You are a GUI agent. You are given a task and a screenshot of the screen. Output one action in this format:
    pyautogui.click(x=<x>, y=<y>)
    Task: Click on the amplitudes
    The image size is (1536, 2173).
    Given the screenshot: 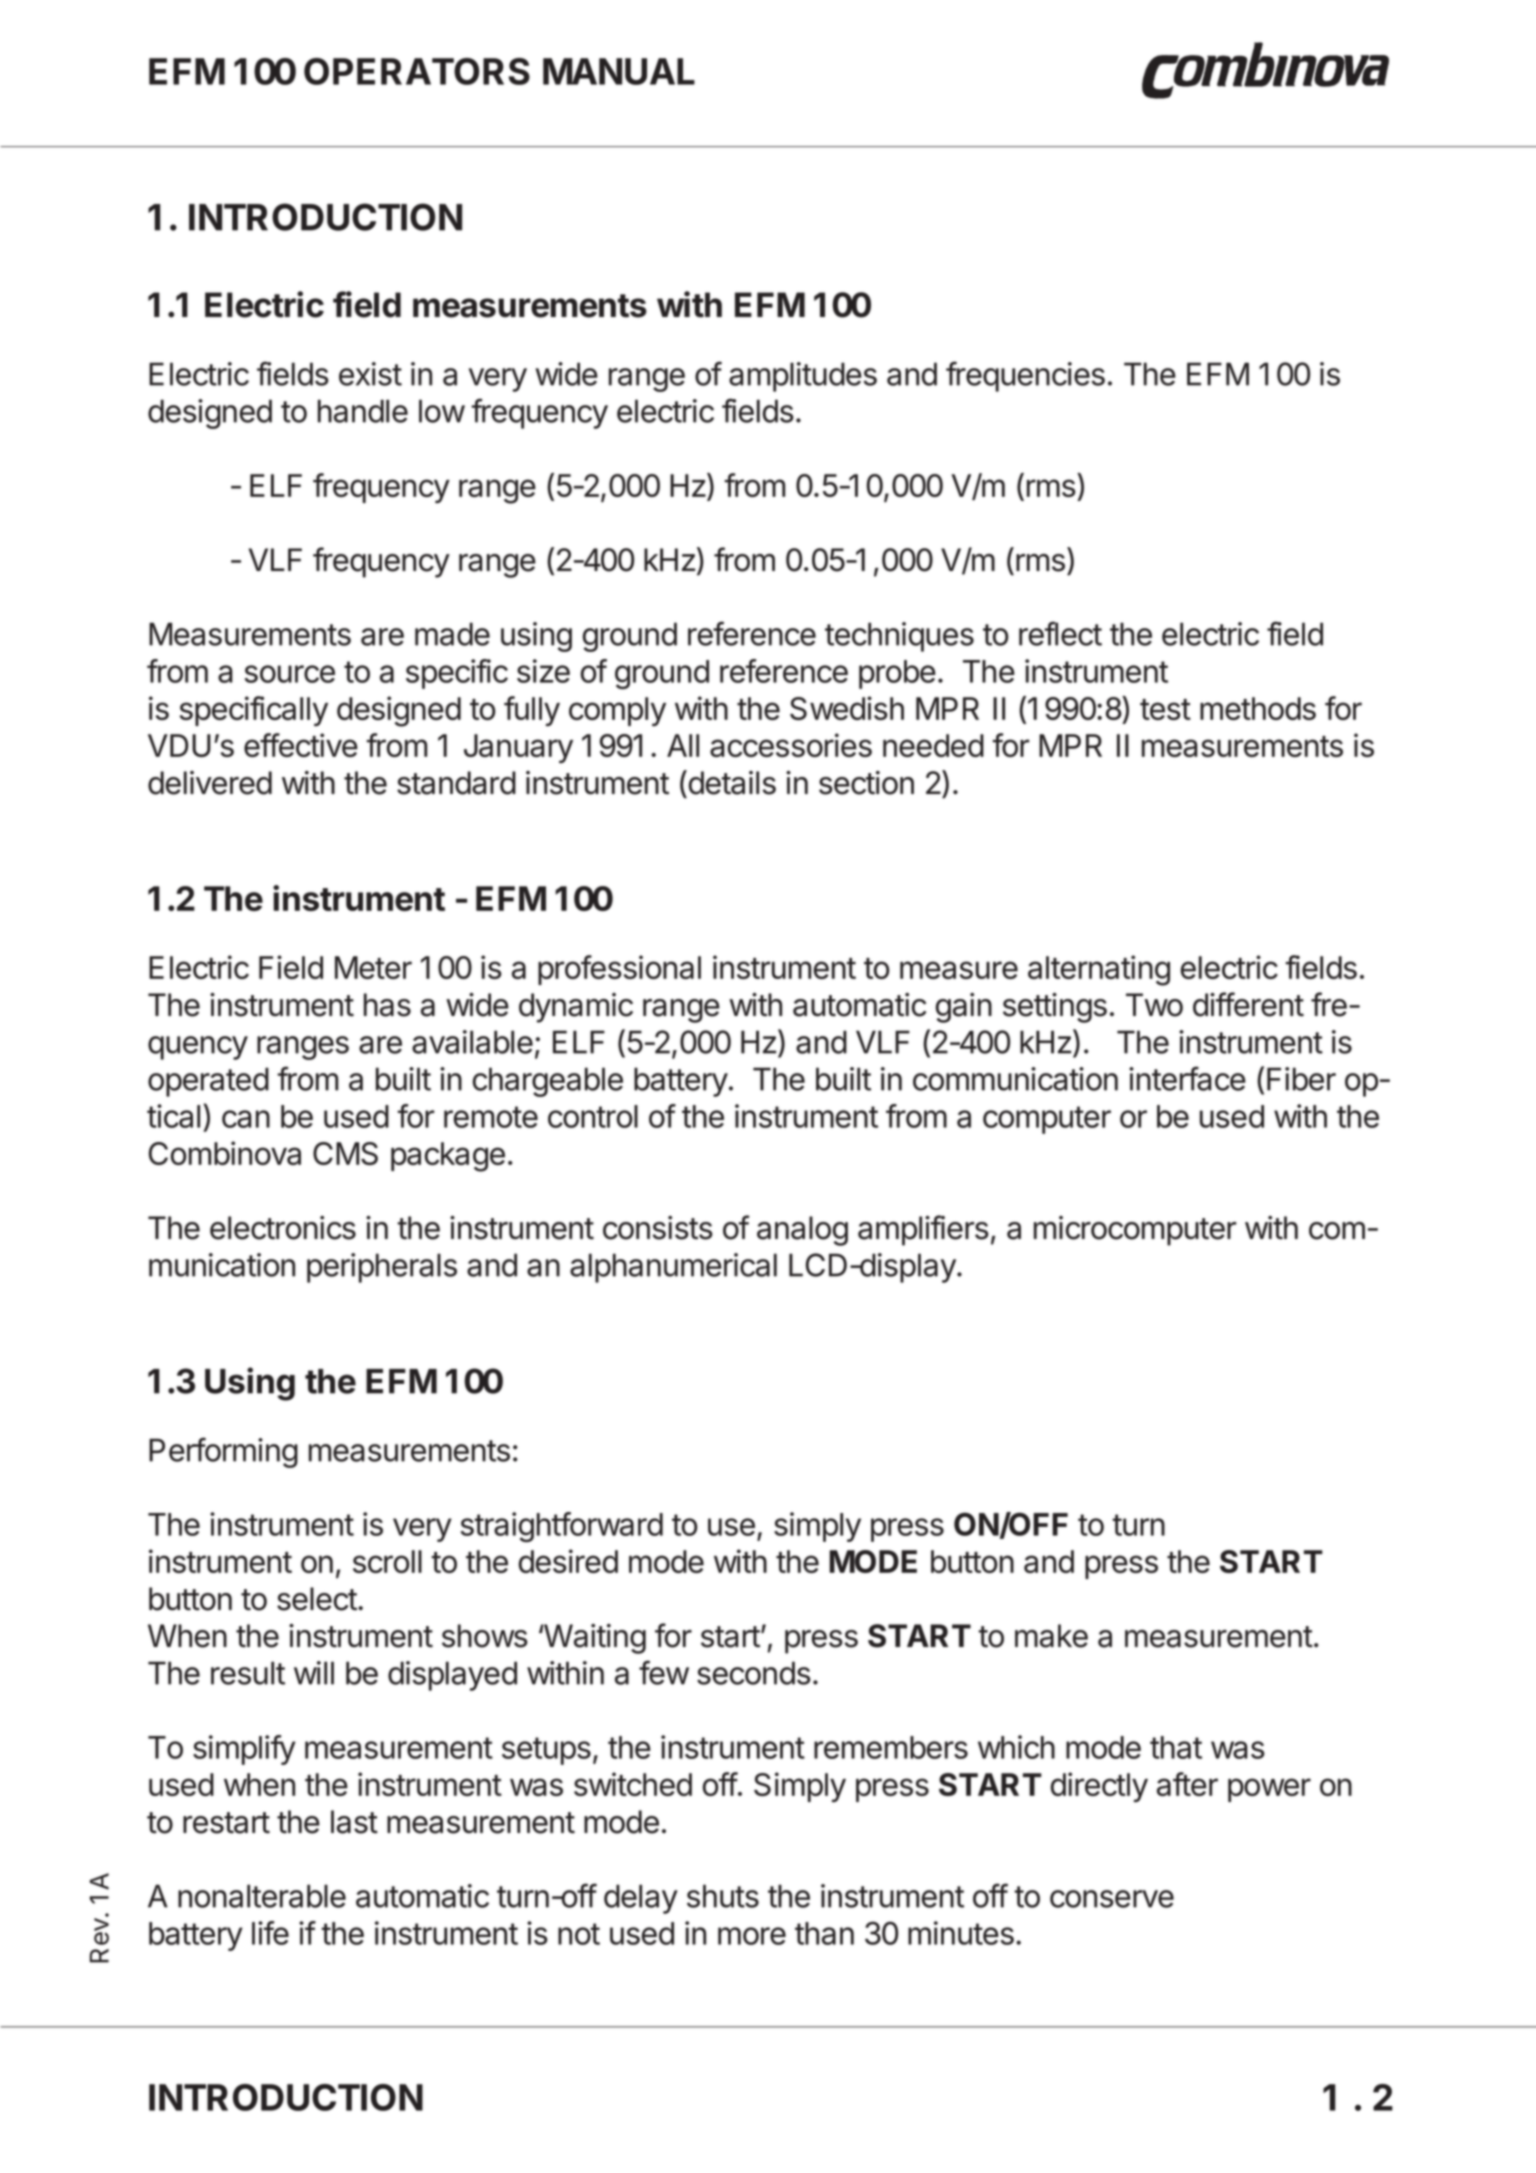 What is the action you would take?
    pyautogui.click(x=803, y=377)
